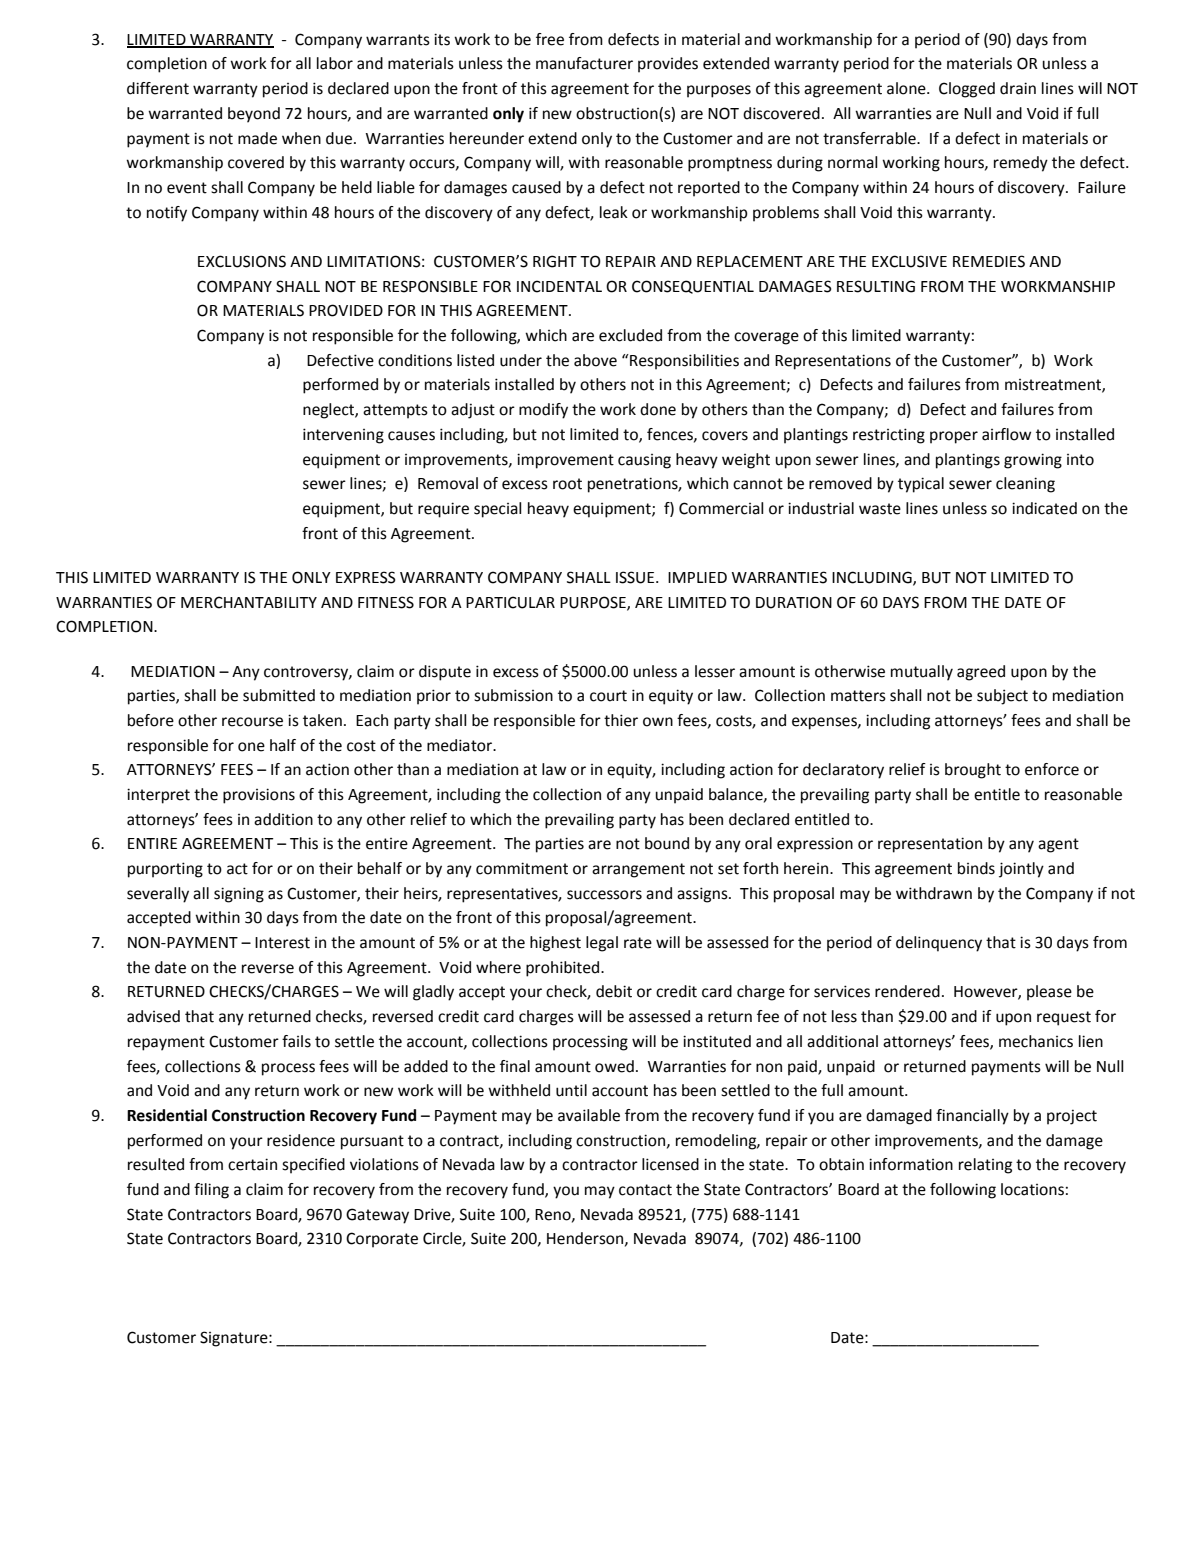 The height and width of the page is (1548, 1196). Describe the element at coordinates (630, 335) in the page. I see `excluded` at that location.
